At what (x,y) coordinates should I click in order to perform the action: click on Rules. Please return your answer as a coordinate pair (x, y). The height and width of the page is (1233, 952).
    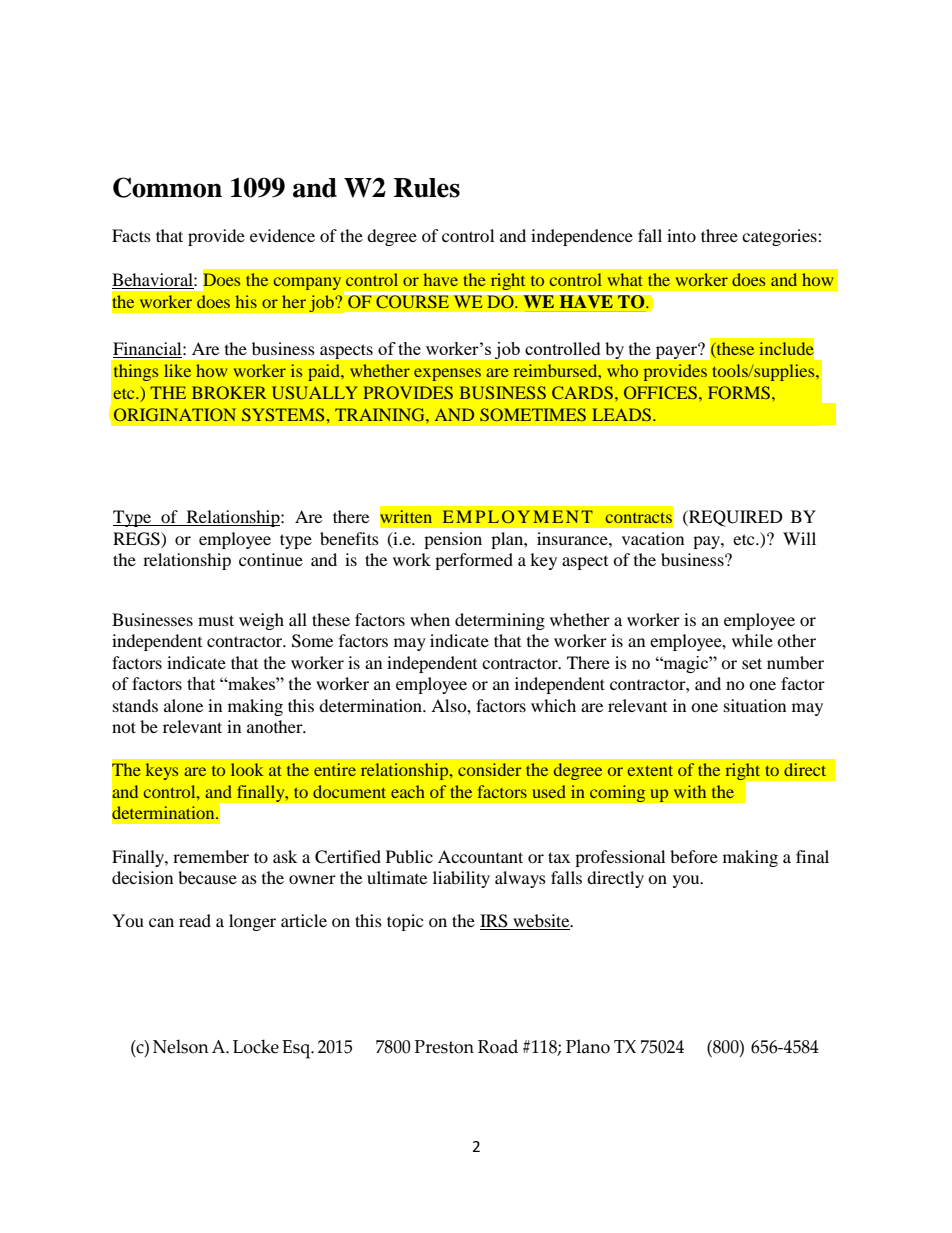
    Looking at the image, I should click on (427, 188).
